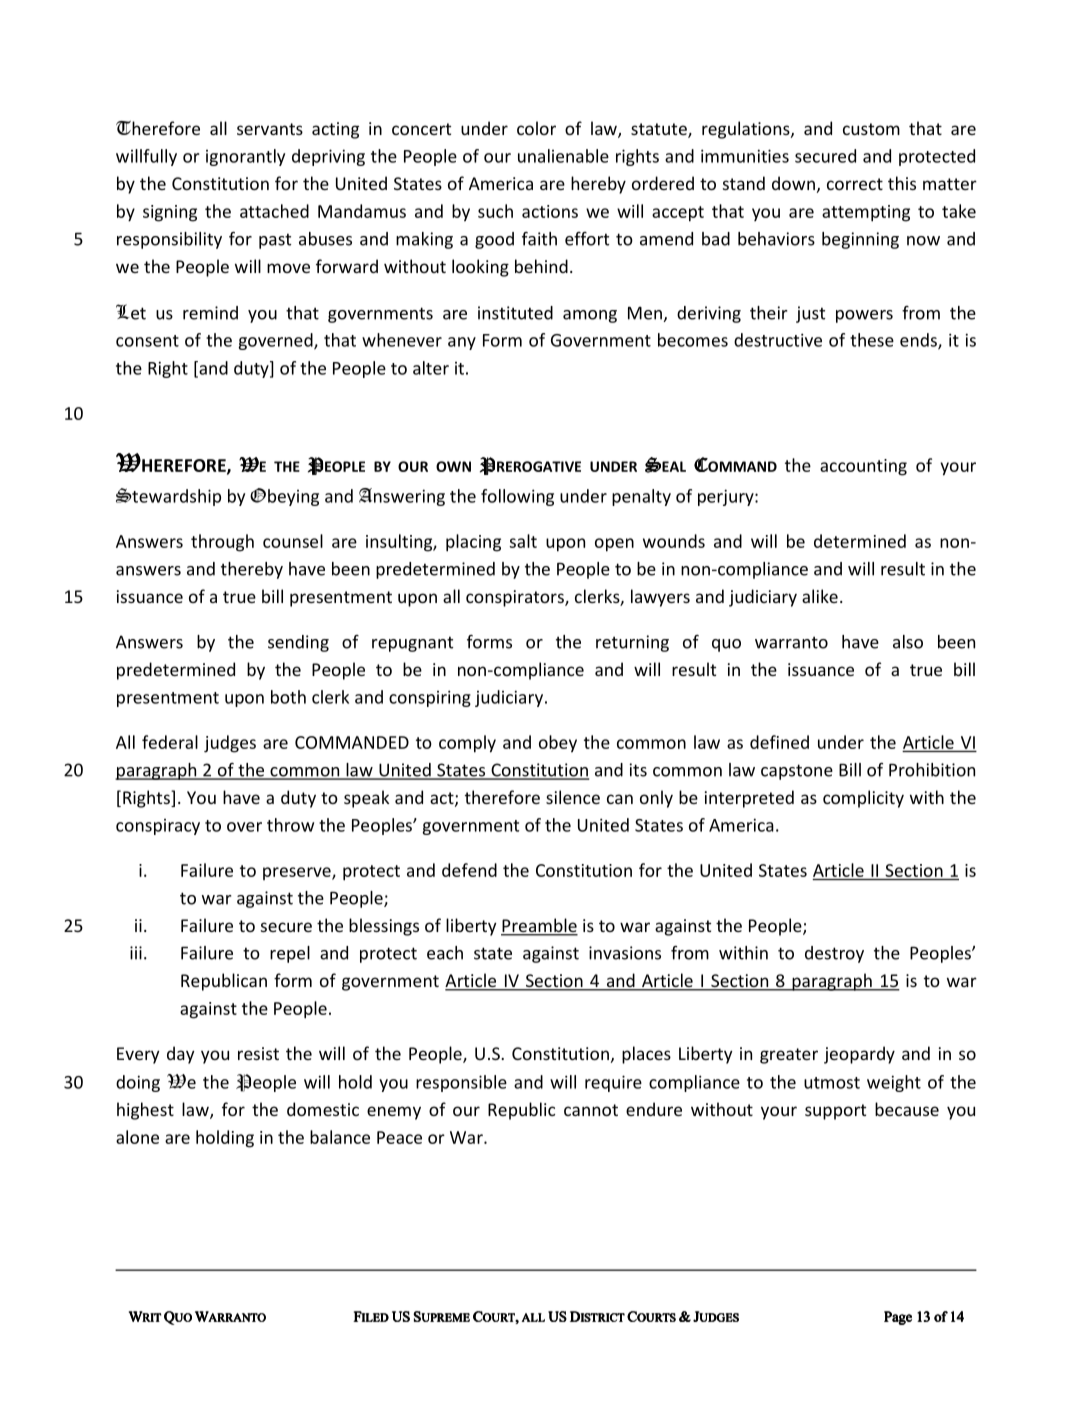 The width and height of the screenshot is (1092, 1413). What do you see at coordinates (137, 1137) in the screenshot?
I see `alone` at bounding box center [137, 1137].
